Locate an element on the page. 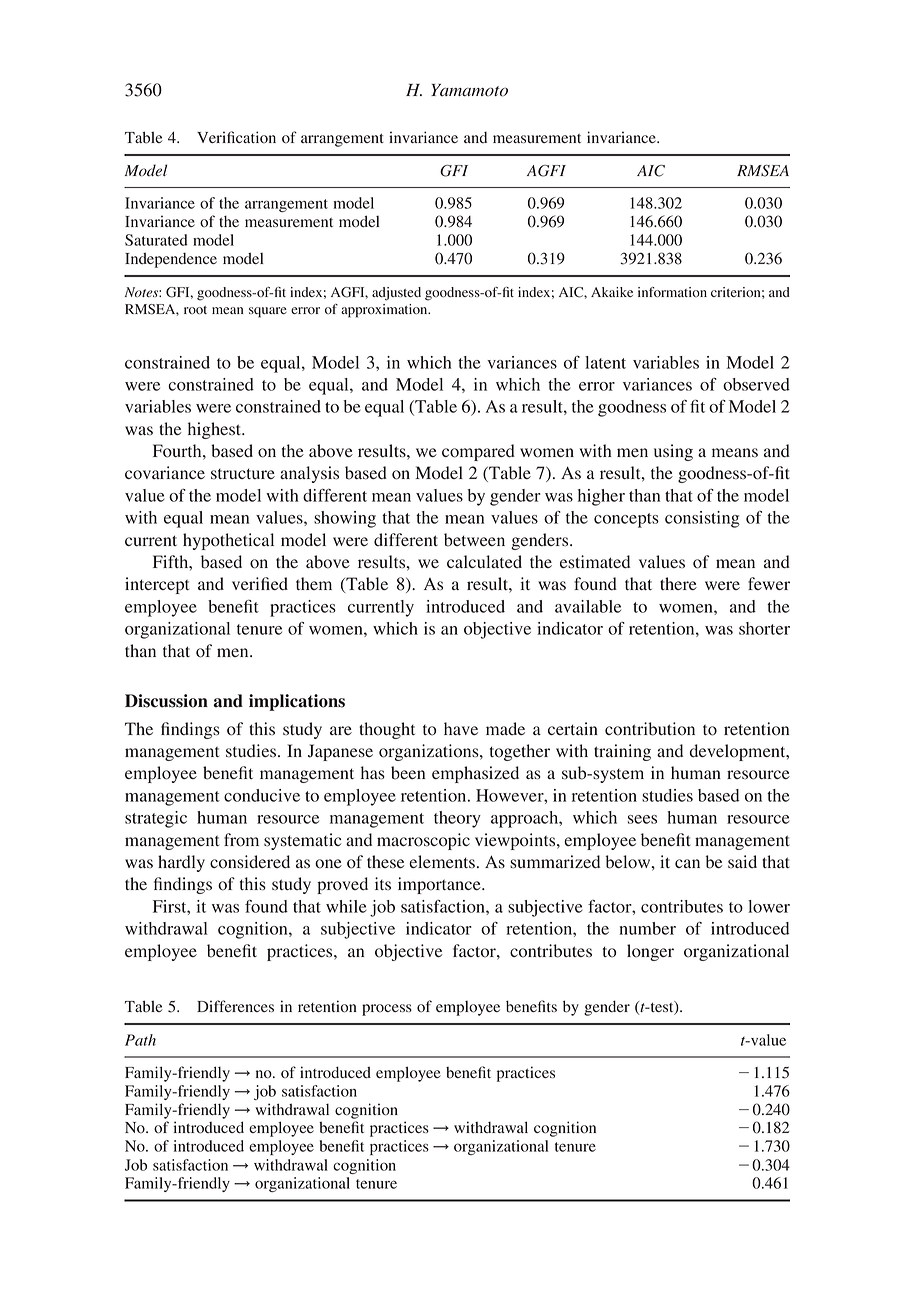 The image size is (920, 1316). information is located at coordinates (672, 292).
